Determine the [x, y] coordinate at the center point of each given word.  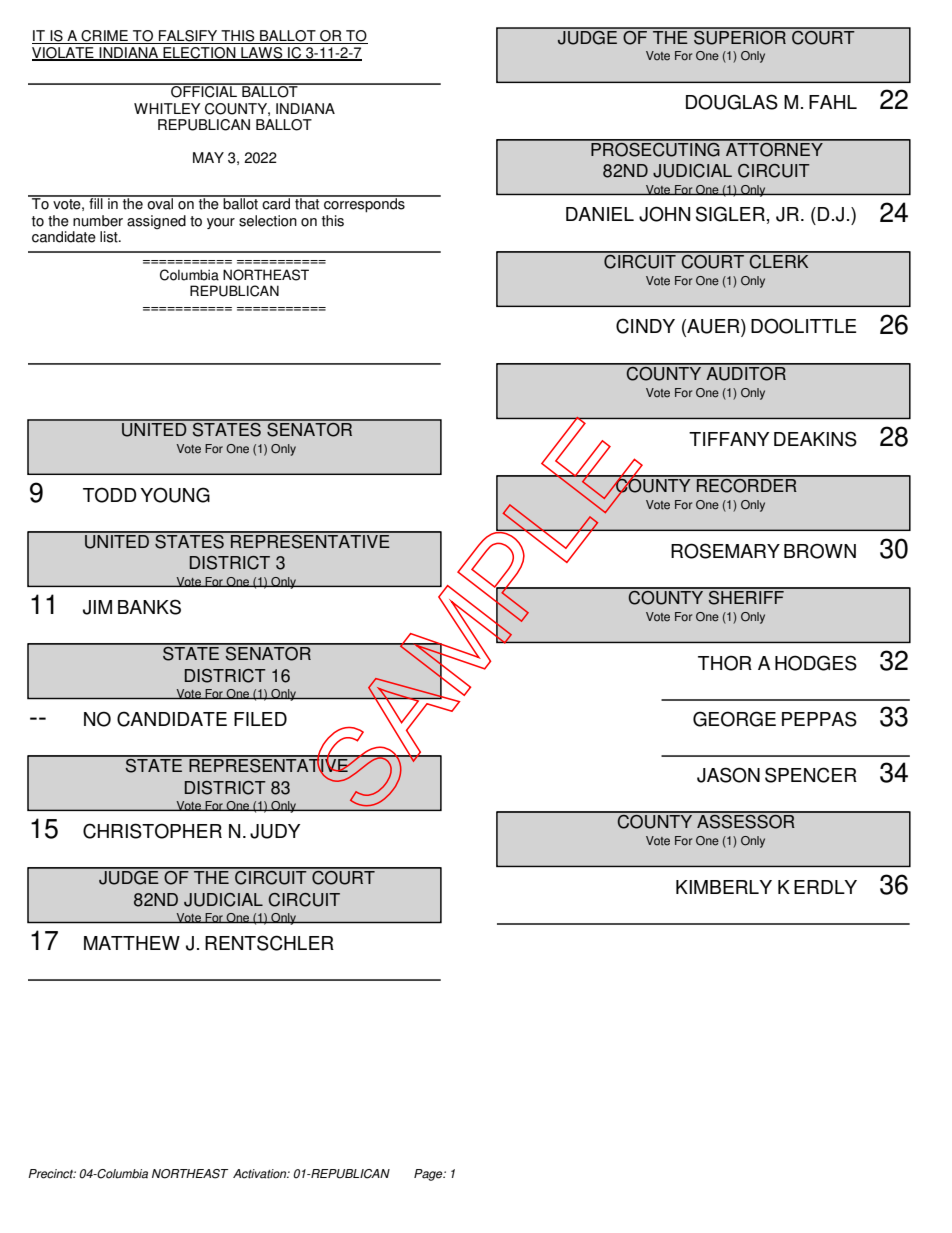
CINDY [645, 326]
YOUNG [175, 495]
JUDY [275, 831]
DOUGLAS [732, 102]
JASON [728, 775]
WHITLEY [167, 108]
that [307, 203]
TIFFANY [729, 439]
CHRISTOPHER [152, 831]
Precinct [52, 1174]
